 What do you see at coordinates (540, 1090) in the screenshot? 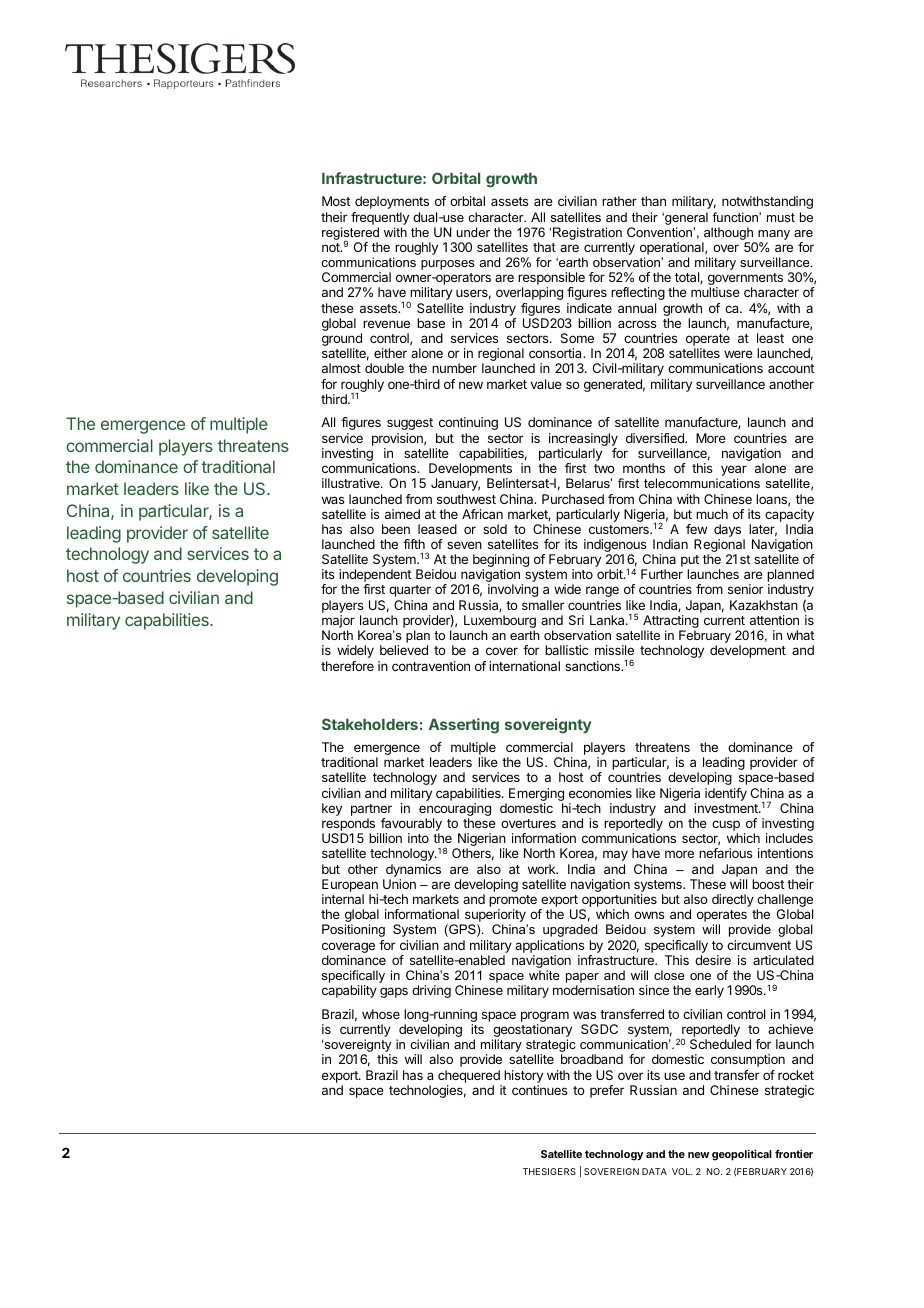
I see `continues` at bounding box center [540, 1090].
